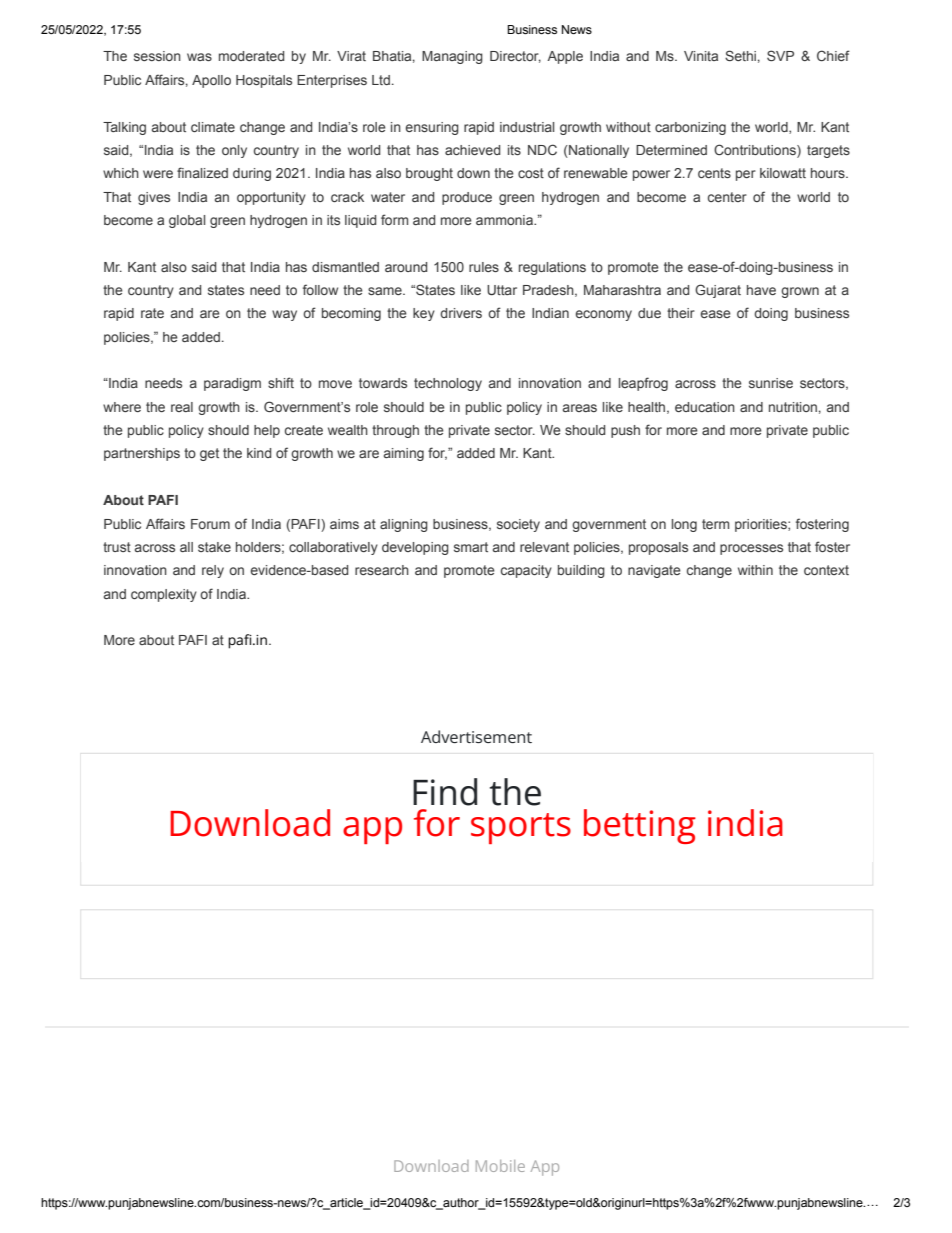 The image size is (952, 1233). I want to click on Sethi, so click(740, 55).
